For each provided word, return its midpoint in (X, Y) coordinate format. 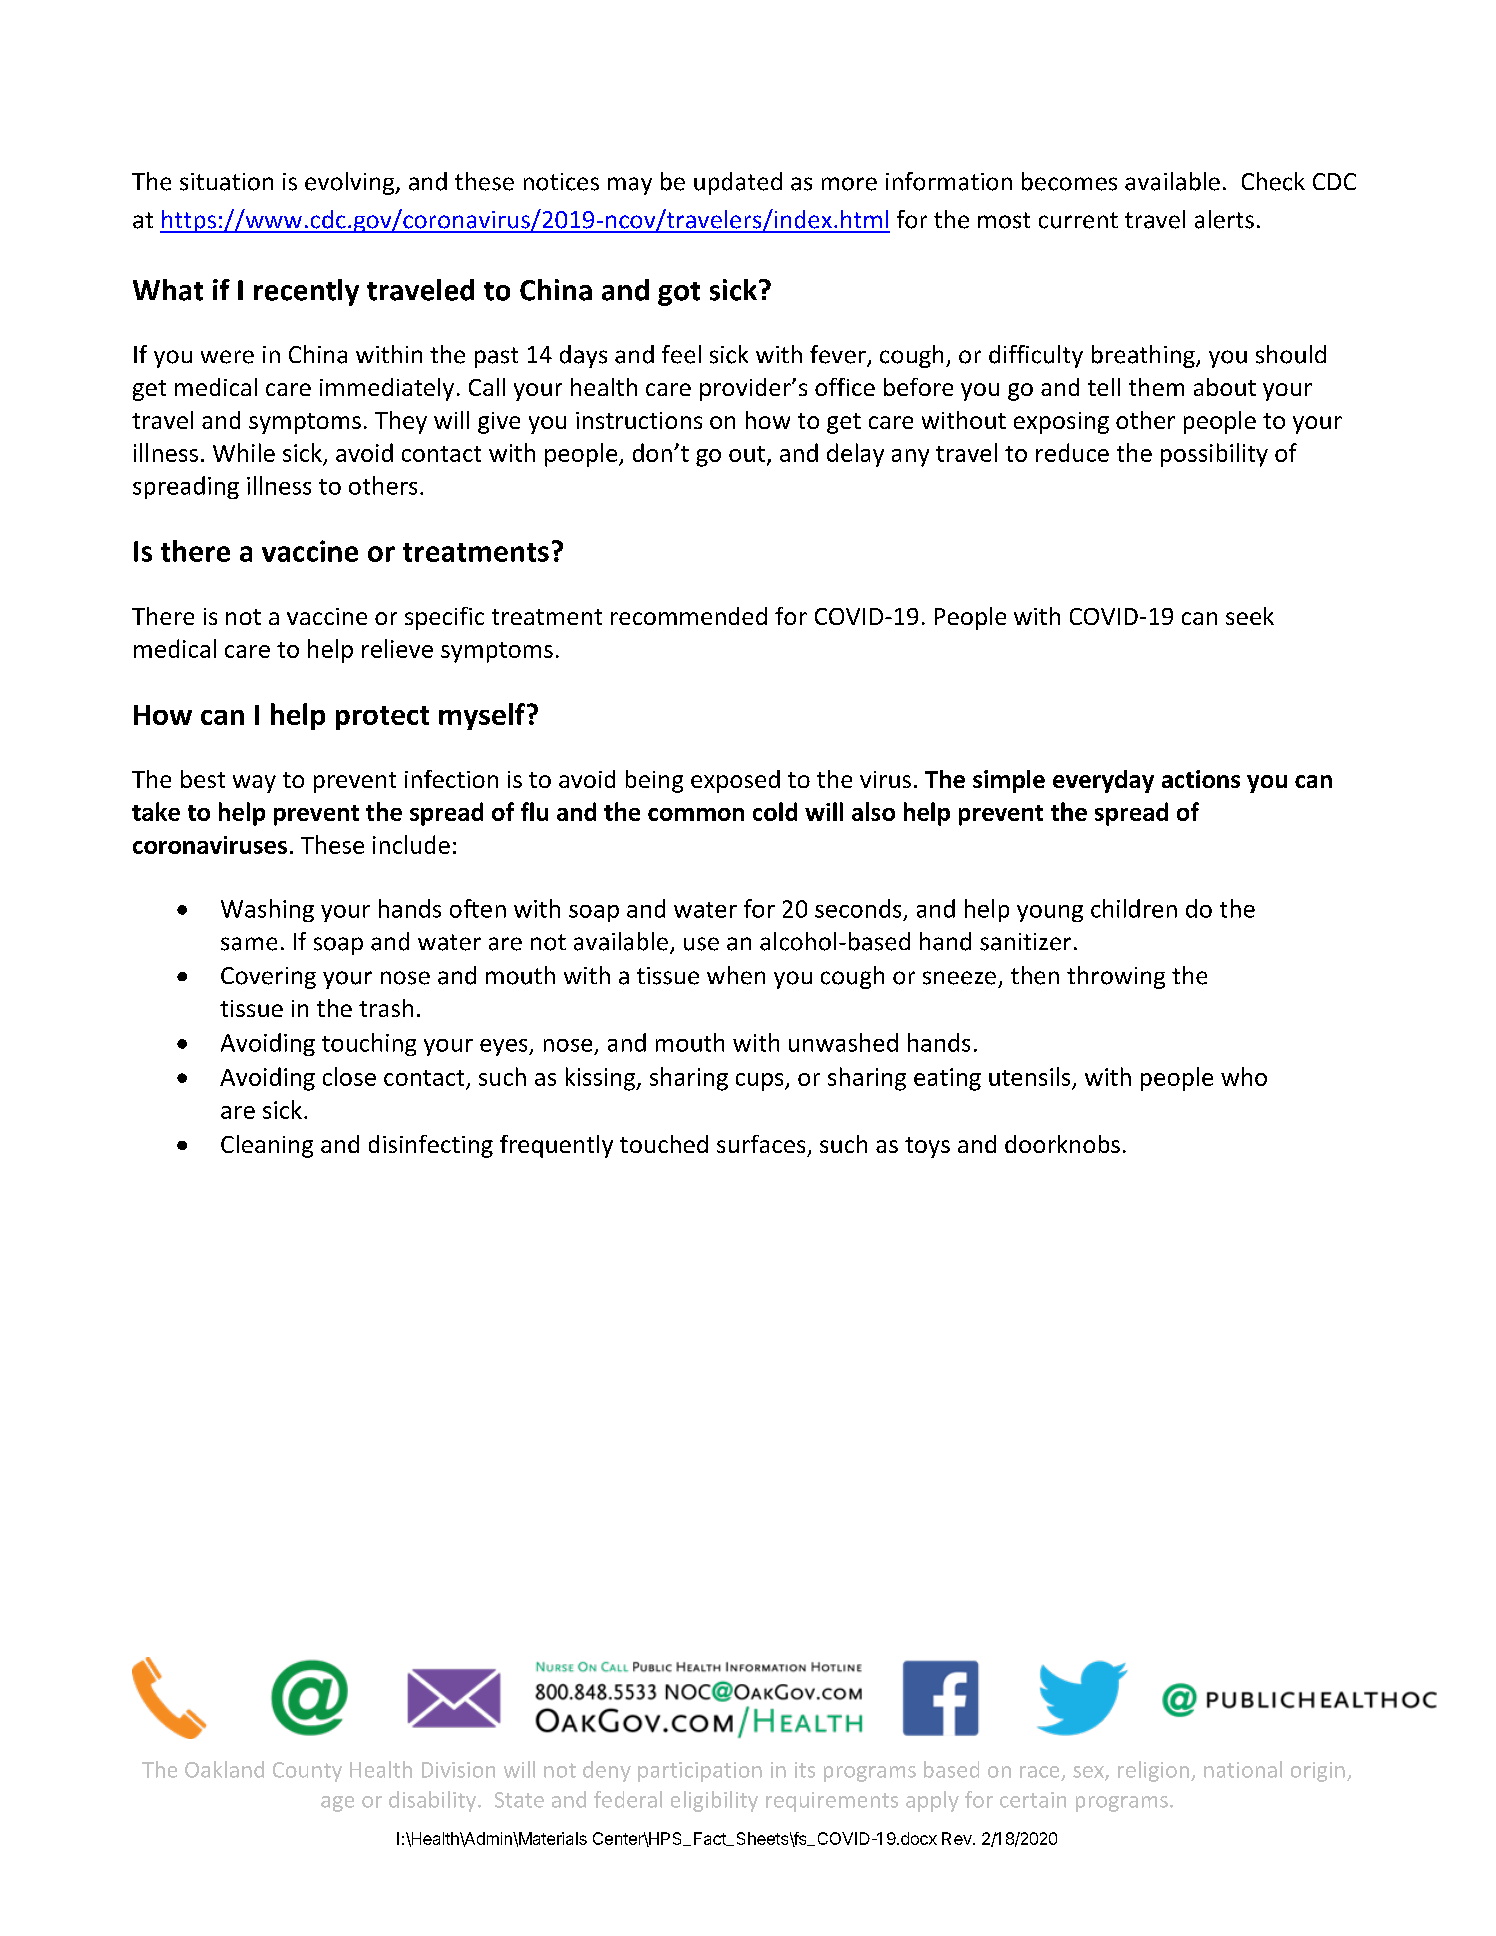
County (307, 1772)
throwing (1116, 977)
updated (738, 183)
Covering (268, 978)
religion (1153, 1771)
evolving (351, 183)
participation (700, 1772)
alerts (1224, 219)
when (736, 975)
